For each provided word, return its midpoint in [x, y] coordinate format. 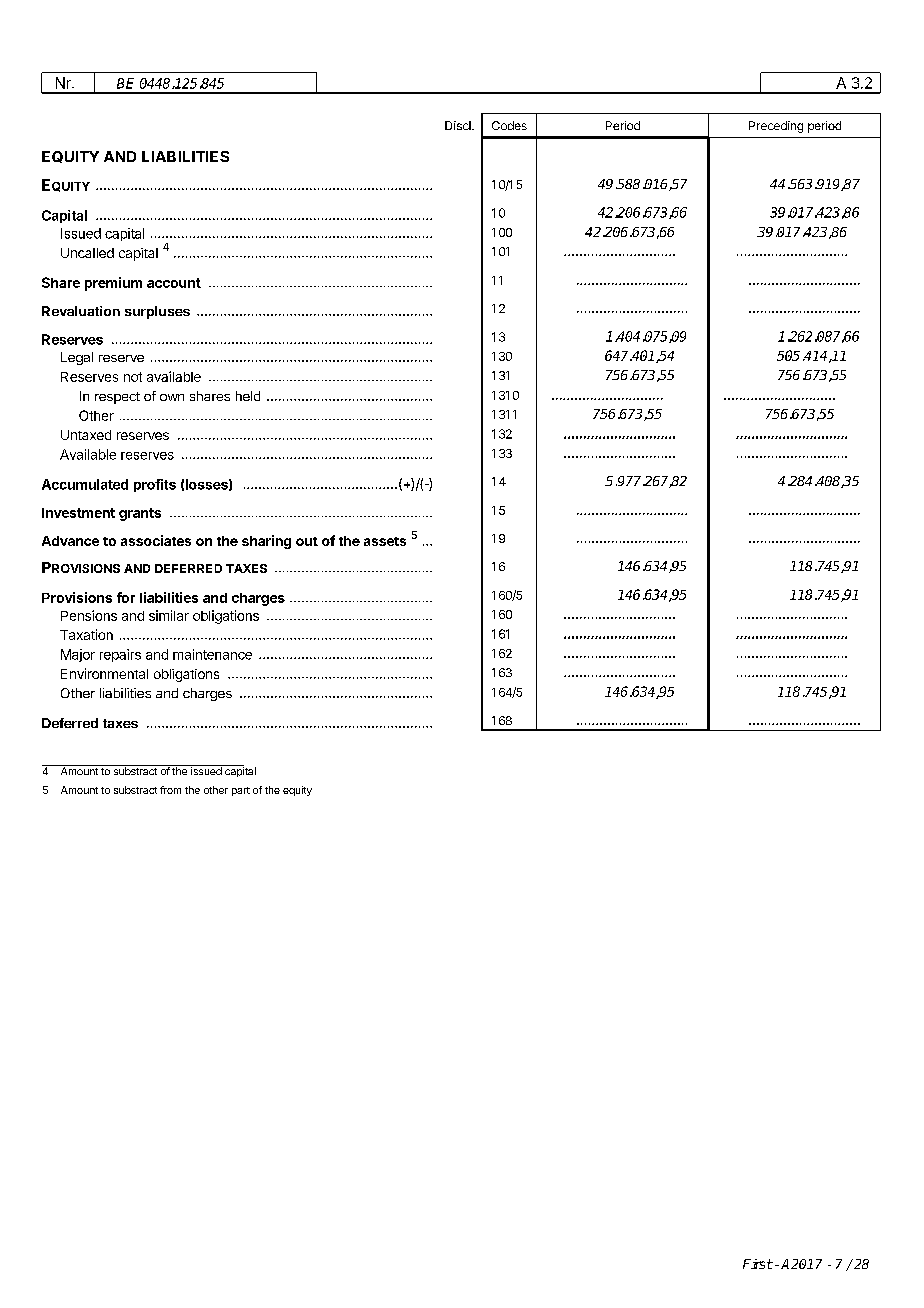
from [170, 790]
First [758, 1264]
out [307, 541]
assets [385, 541]
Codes [509, 125]
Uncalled [87, 253]
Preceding [776, 127]
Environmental [104, 673]
